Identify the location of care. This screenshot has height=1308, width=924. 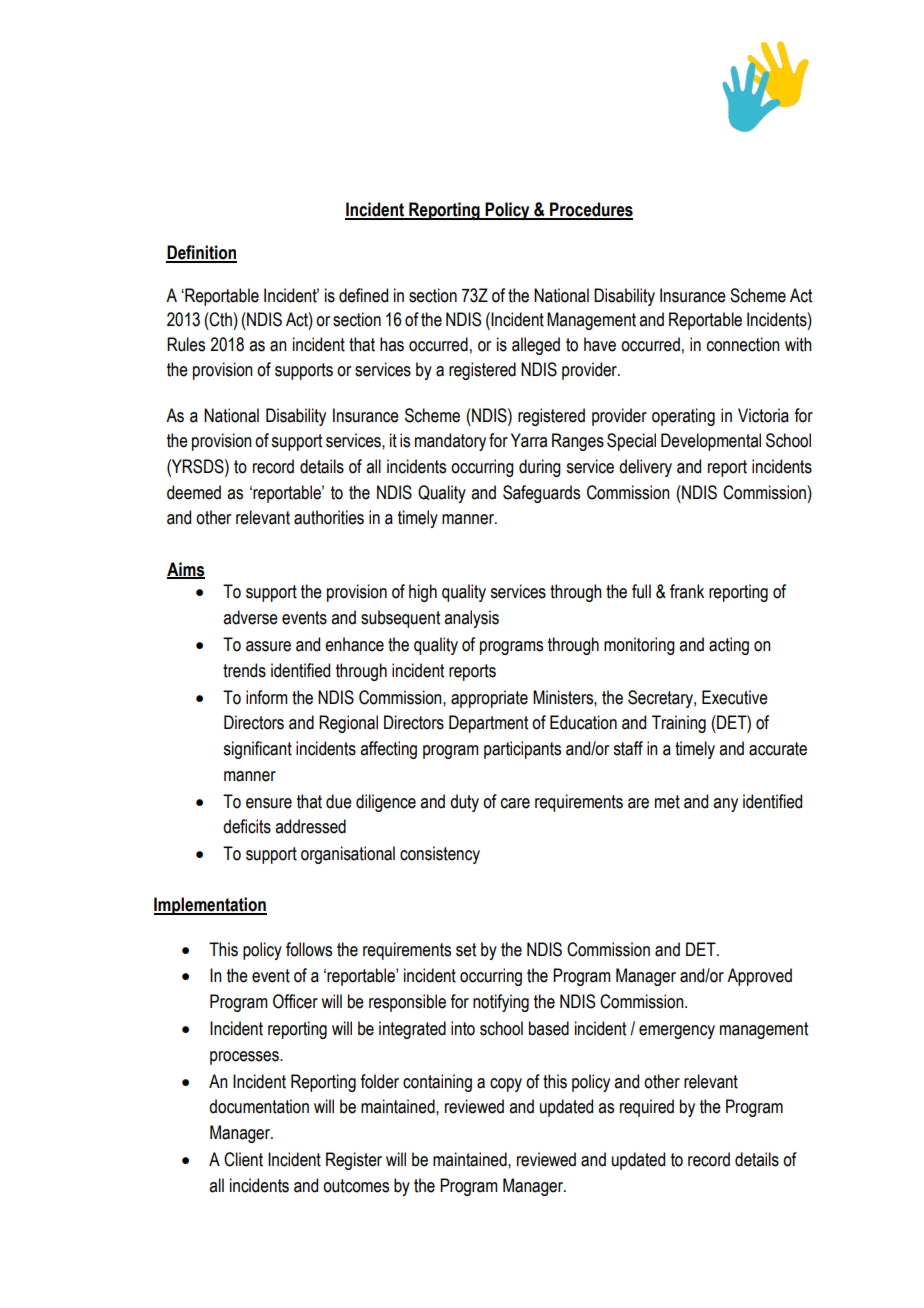
(515, 803).
